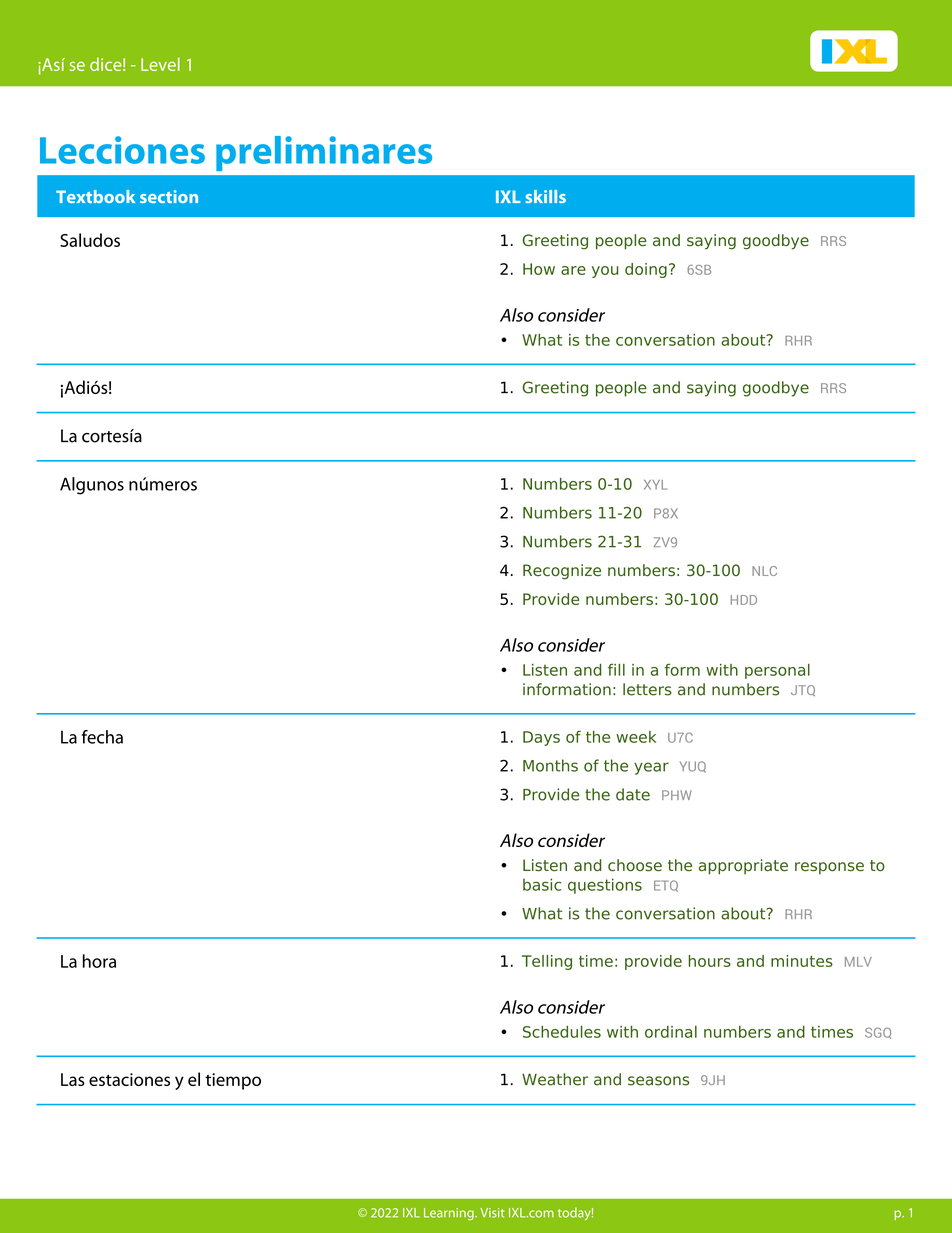  What do you see at coordinates (646, 270) in the screenshot?
I see `doing` at bounding box center [646, 270].
